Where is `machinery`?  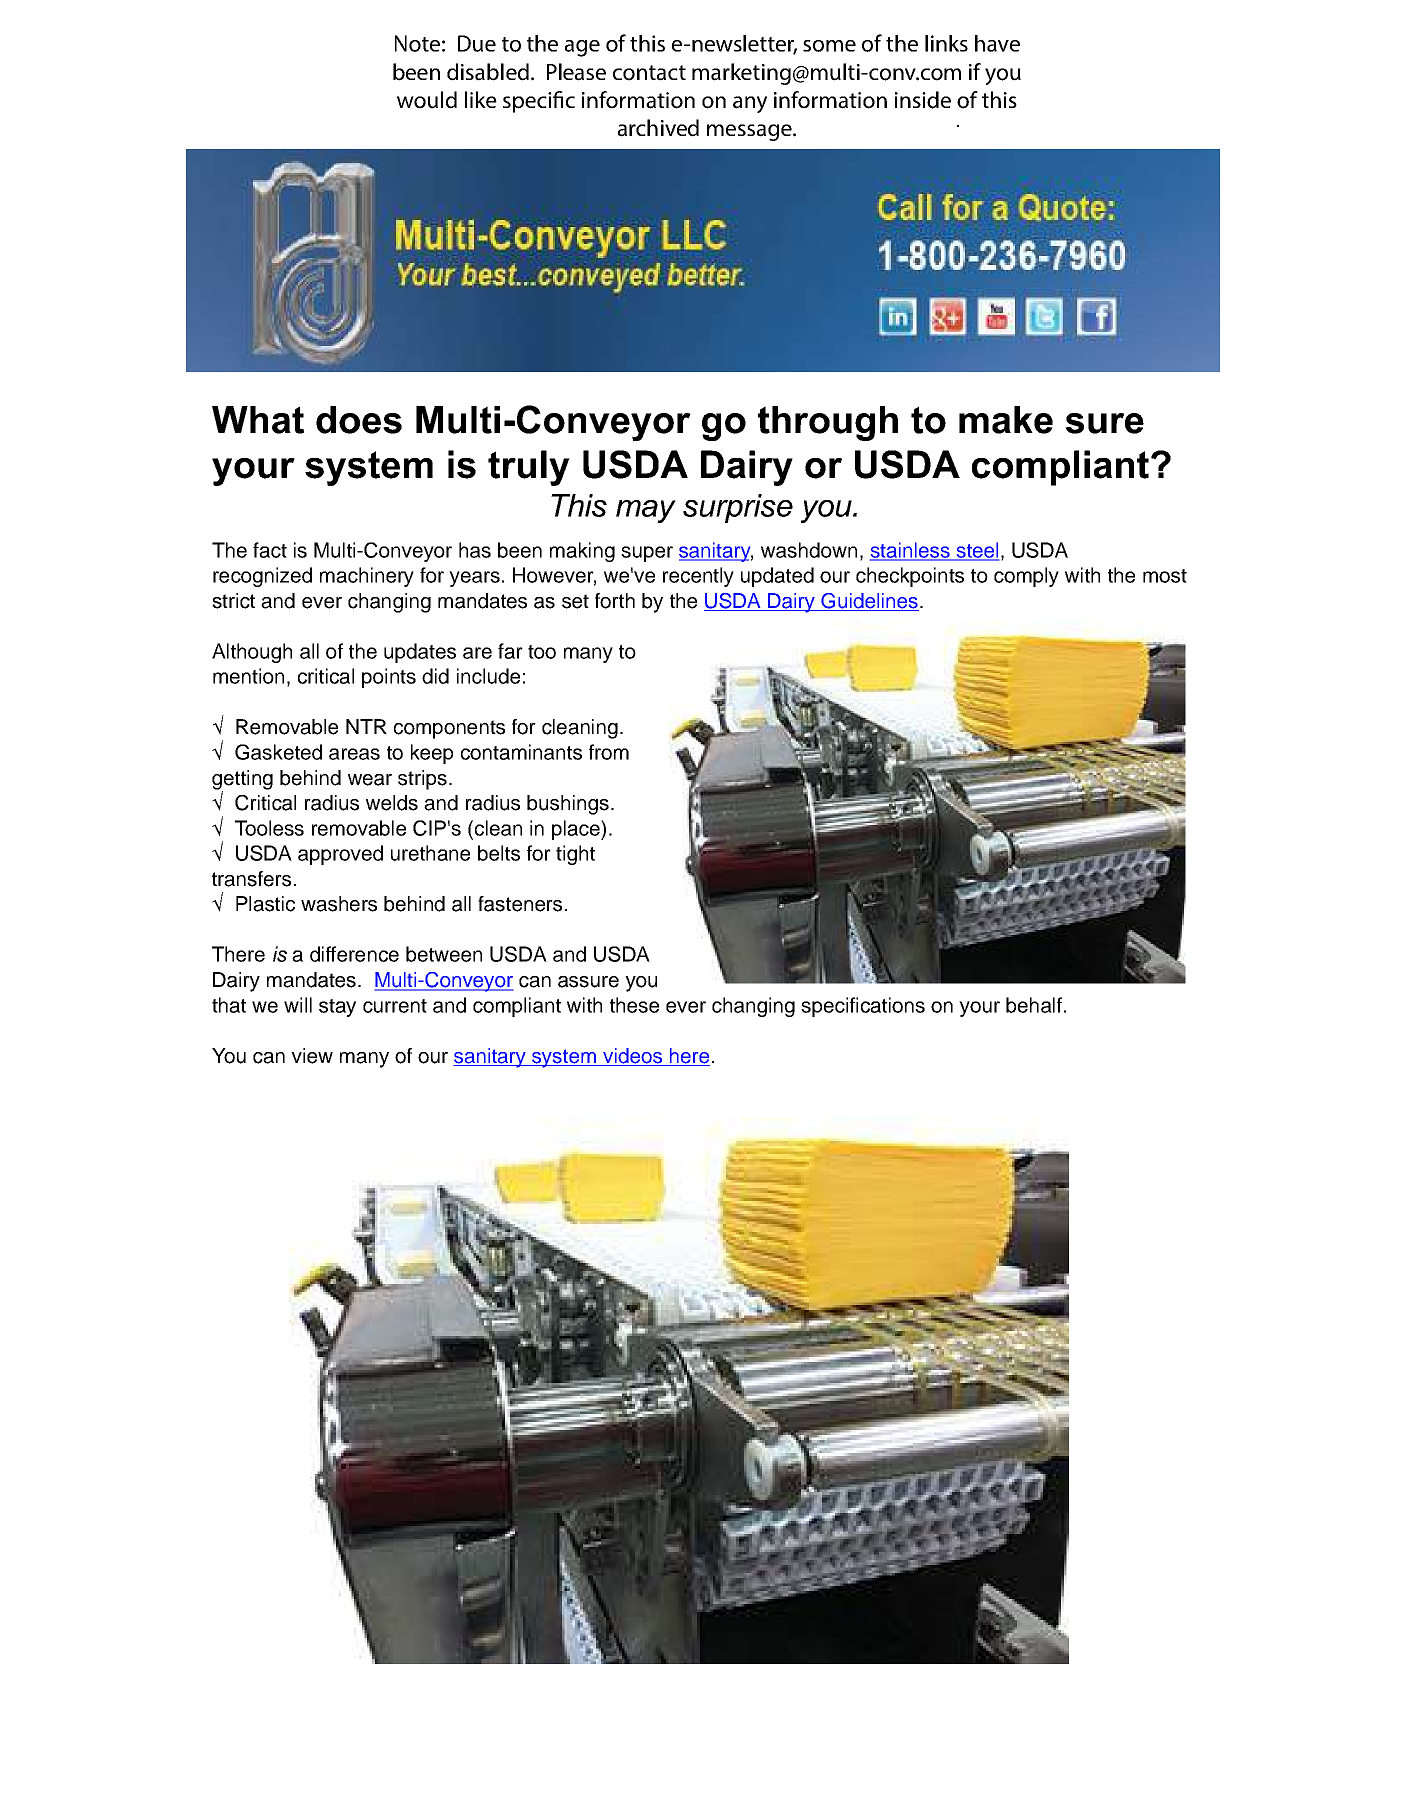 machinery is located at coordinates (367, 577).
